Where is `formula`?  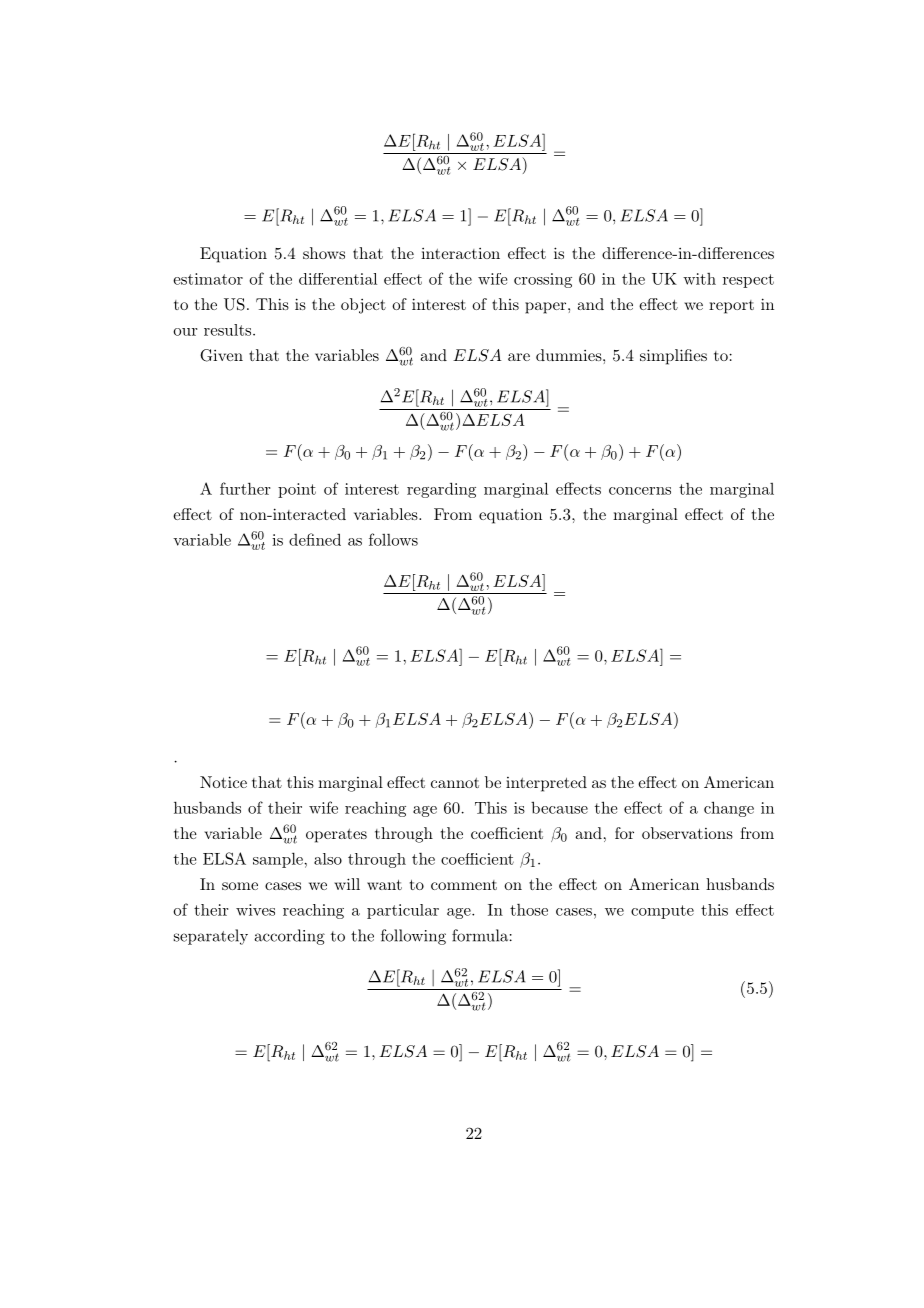
formula is located at coordinates (480, 935).
